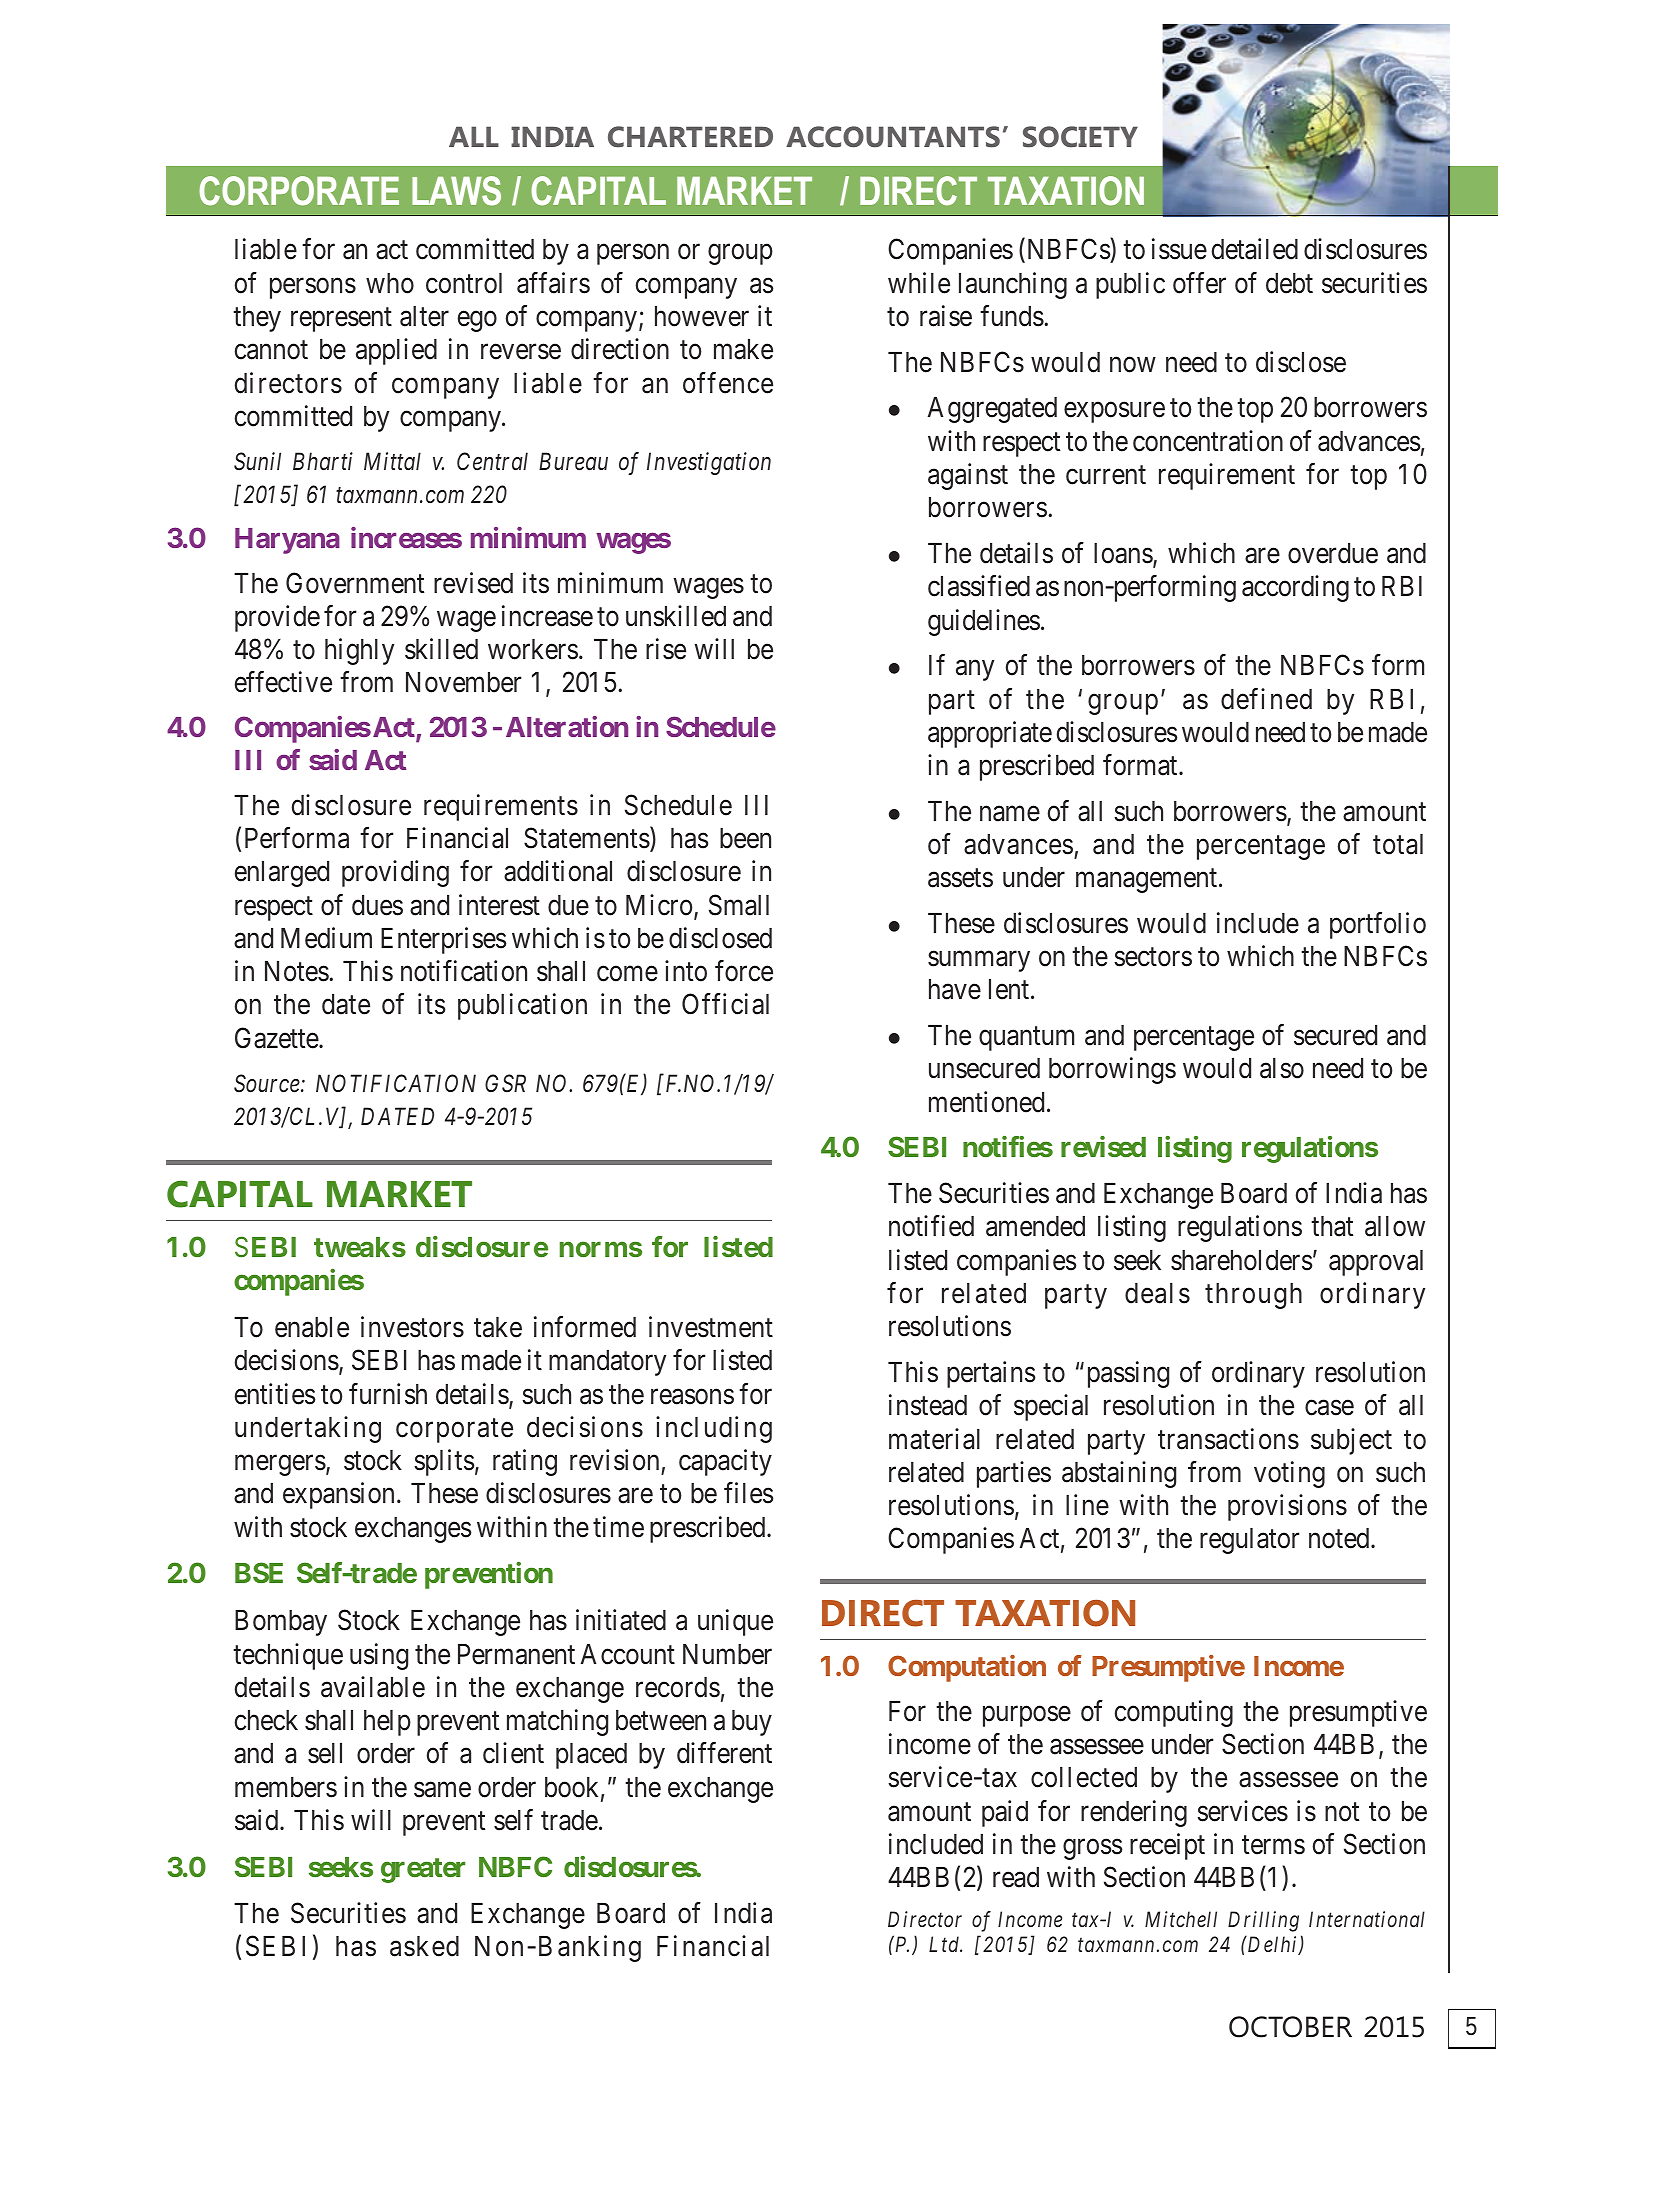 This document has width=1664, height=2187. What do you see at coordinates (1016, 1877) in the document?
I see `read` at bounding box center [1016, 1877].
